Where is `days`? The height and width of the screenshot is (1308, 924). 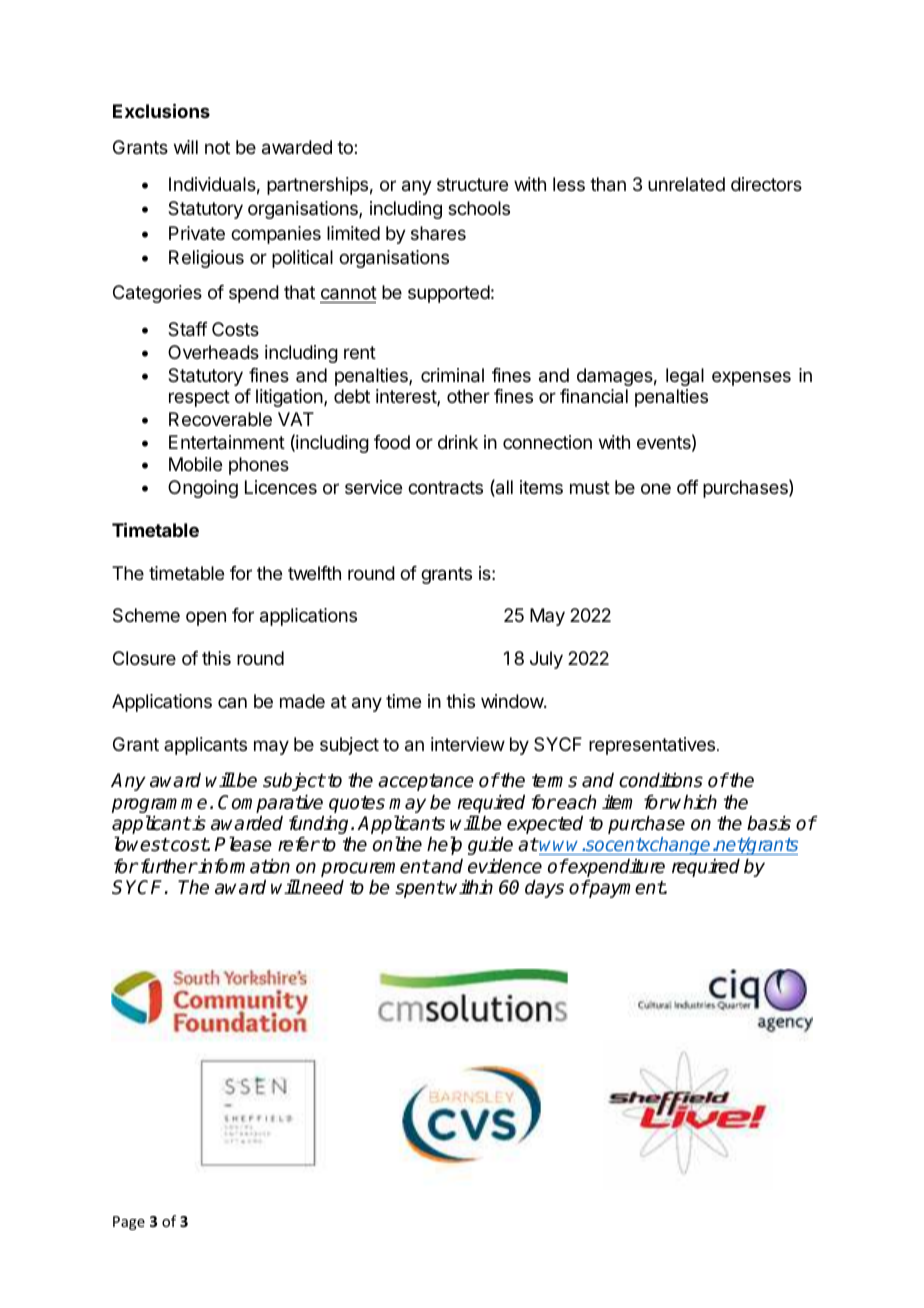 days is located at coordinates (544, 889).
